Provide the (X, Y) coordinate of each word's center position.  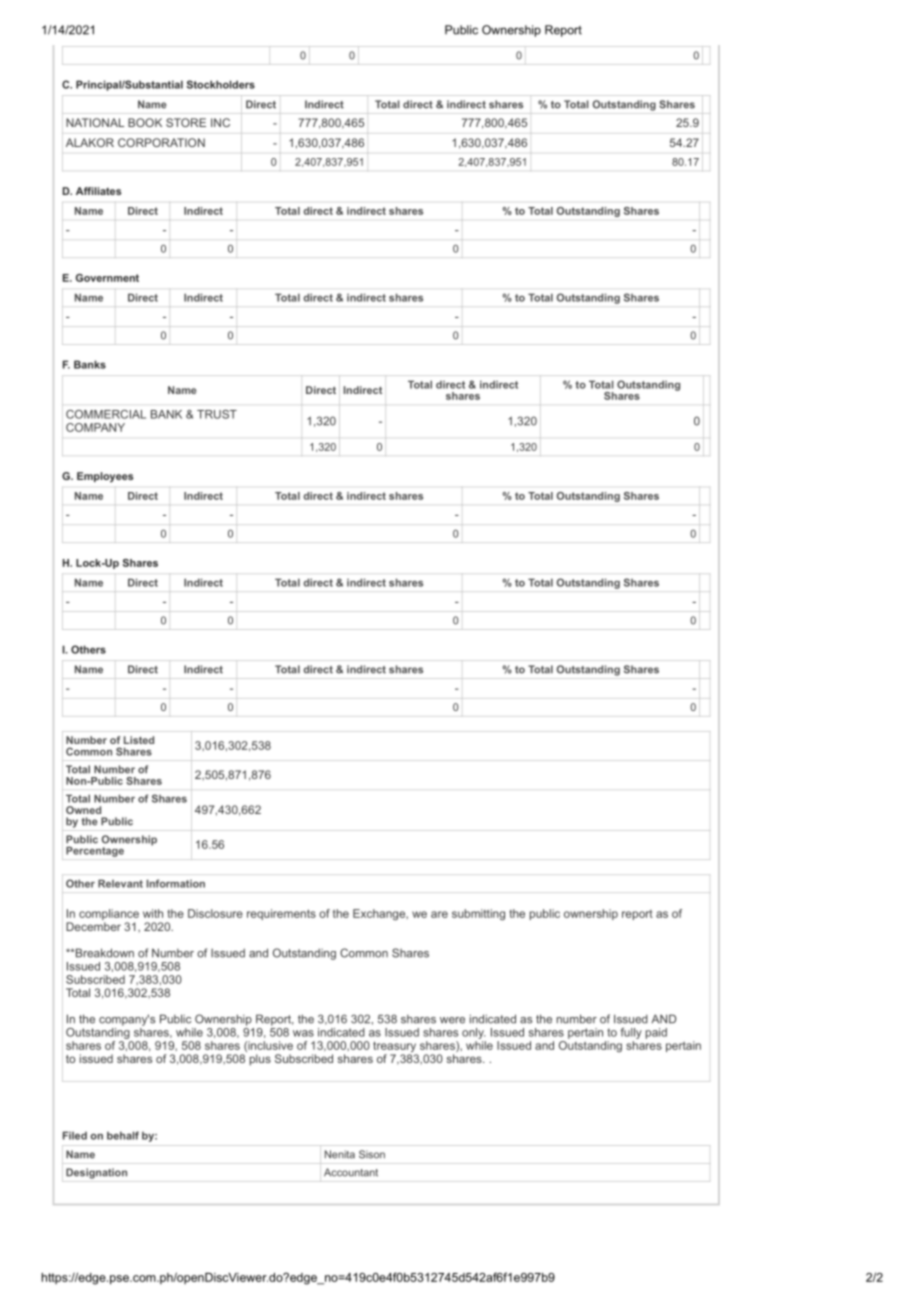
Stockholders (221, 84)
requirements (281, 914)
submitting (478, 914)
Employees (105, 477)
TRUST (217, 414)
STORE (186, 122)
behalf (123, 1135)
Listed (139, 740)
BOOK (145, 122)
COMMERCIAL (106, 414)
